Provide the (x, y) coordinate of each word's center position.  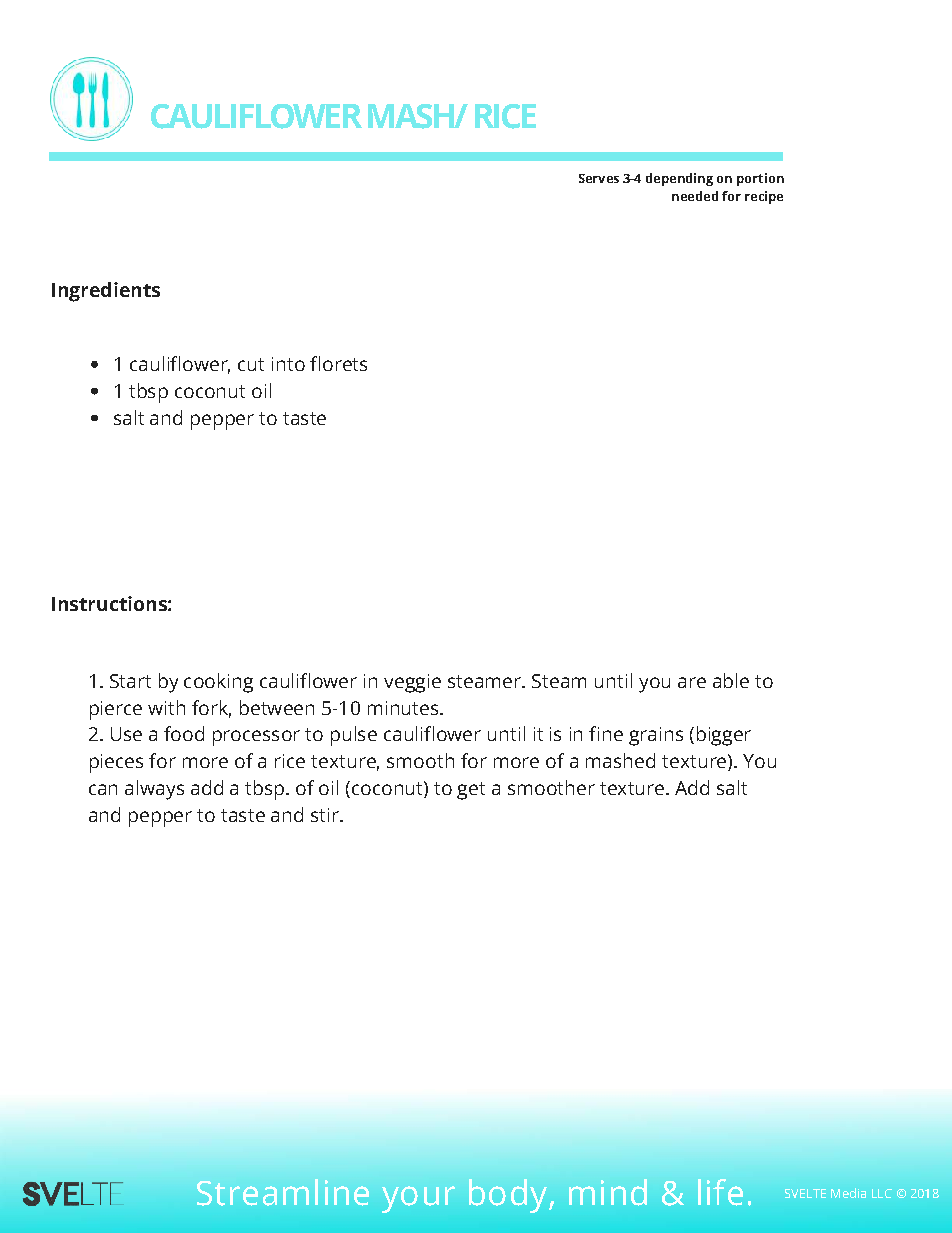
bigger (724, 736)
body (509, 1196)
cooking (218, 683)
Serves (599, 178)
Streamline (283, 1192)
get (471, 791)
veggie (412, 683)
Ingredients (106, 292)
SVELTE (805, 1193)
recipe (764, 197)
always (154, 790)
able (731, 680)
